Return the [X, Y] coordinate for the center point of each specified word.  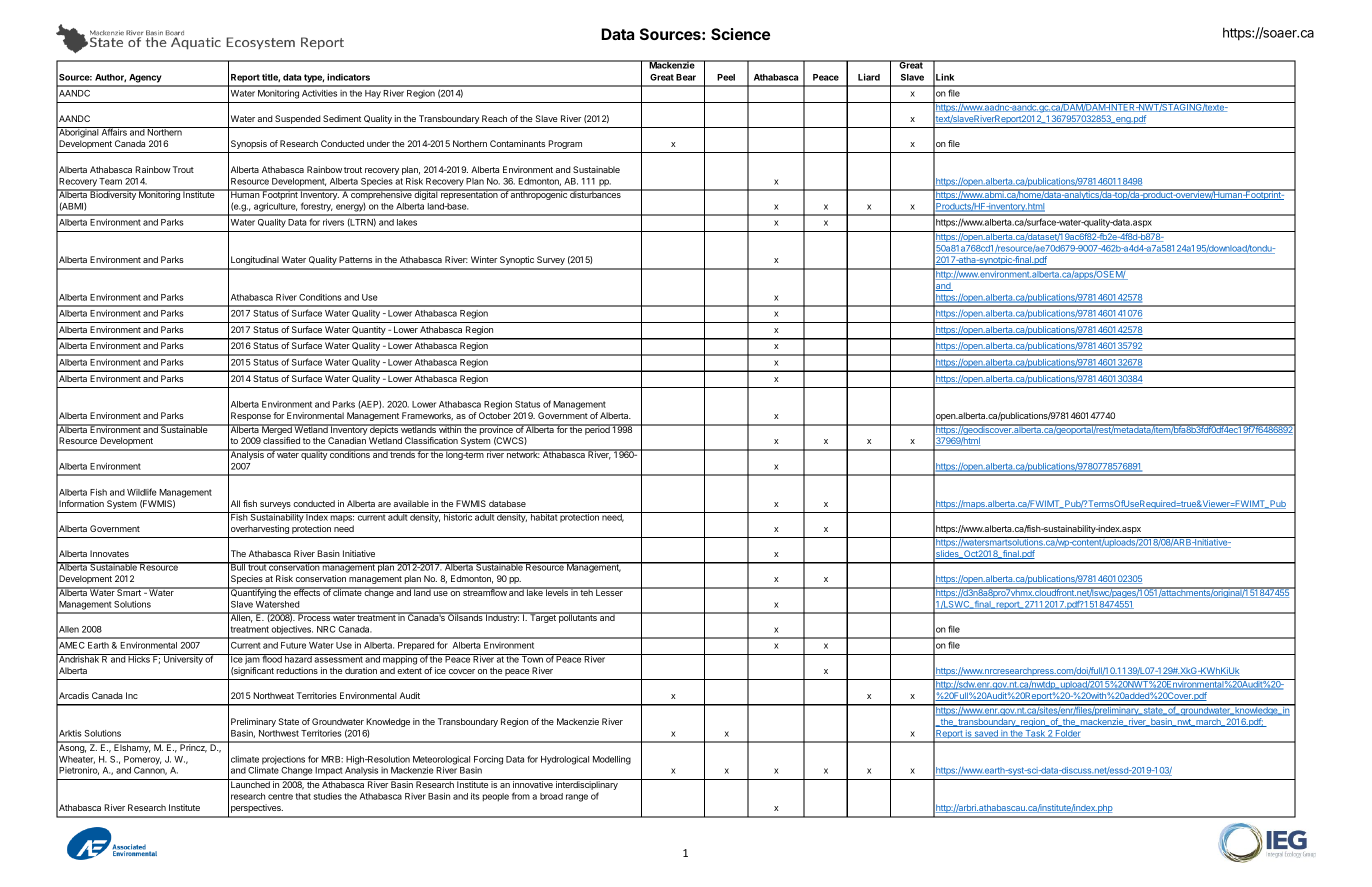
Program [565, 144]
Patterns [355, 259]
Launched [250, 784]
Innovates [109, 553]
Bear [686, 77]
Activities [319, 93]
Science [740, 34]
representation [469, 194]
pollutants [578, 617]
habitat [543, 516]
